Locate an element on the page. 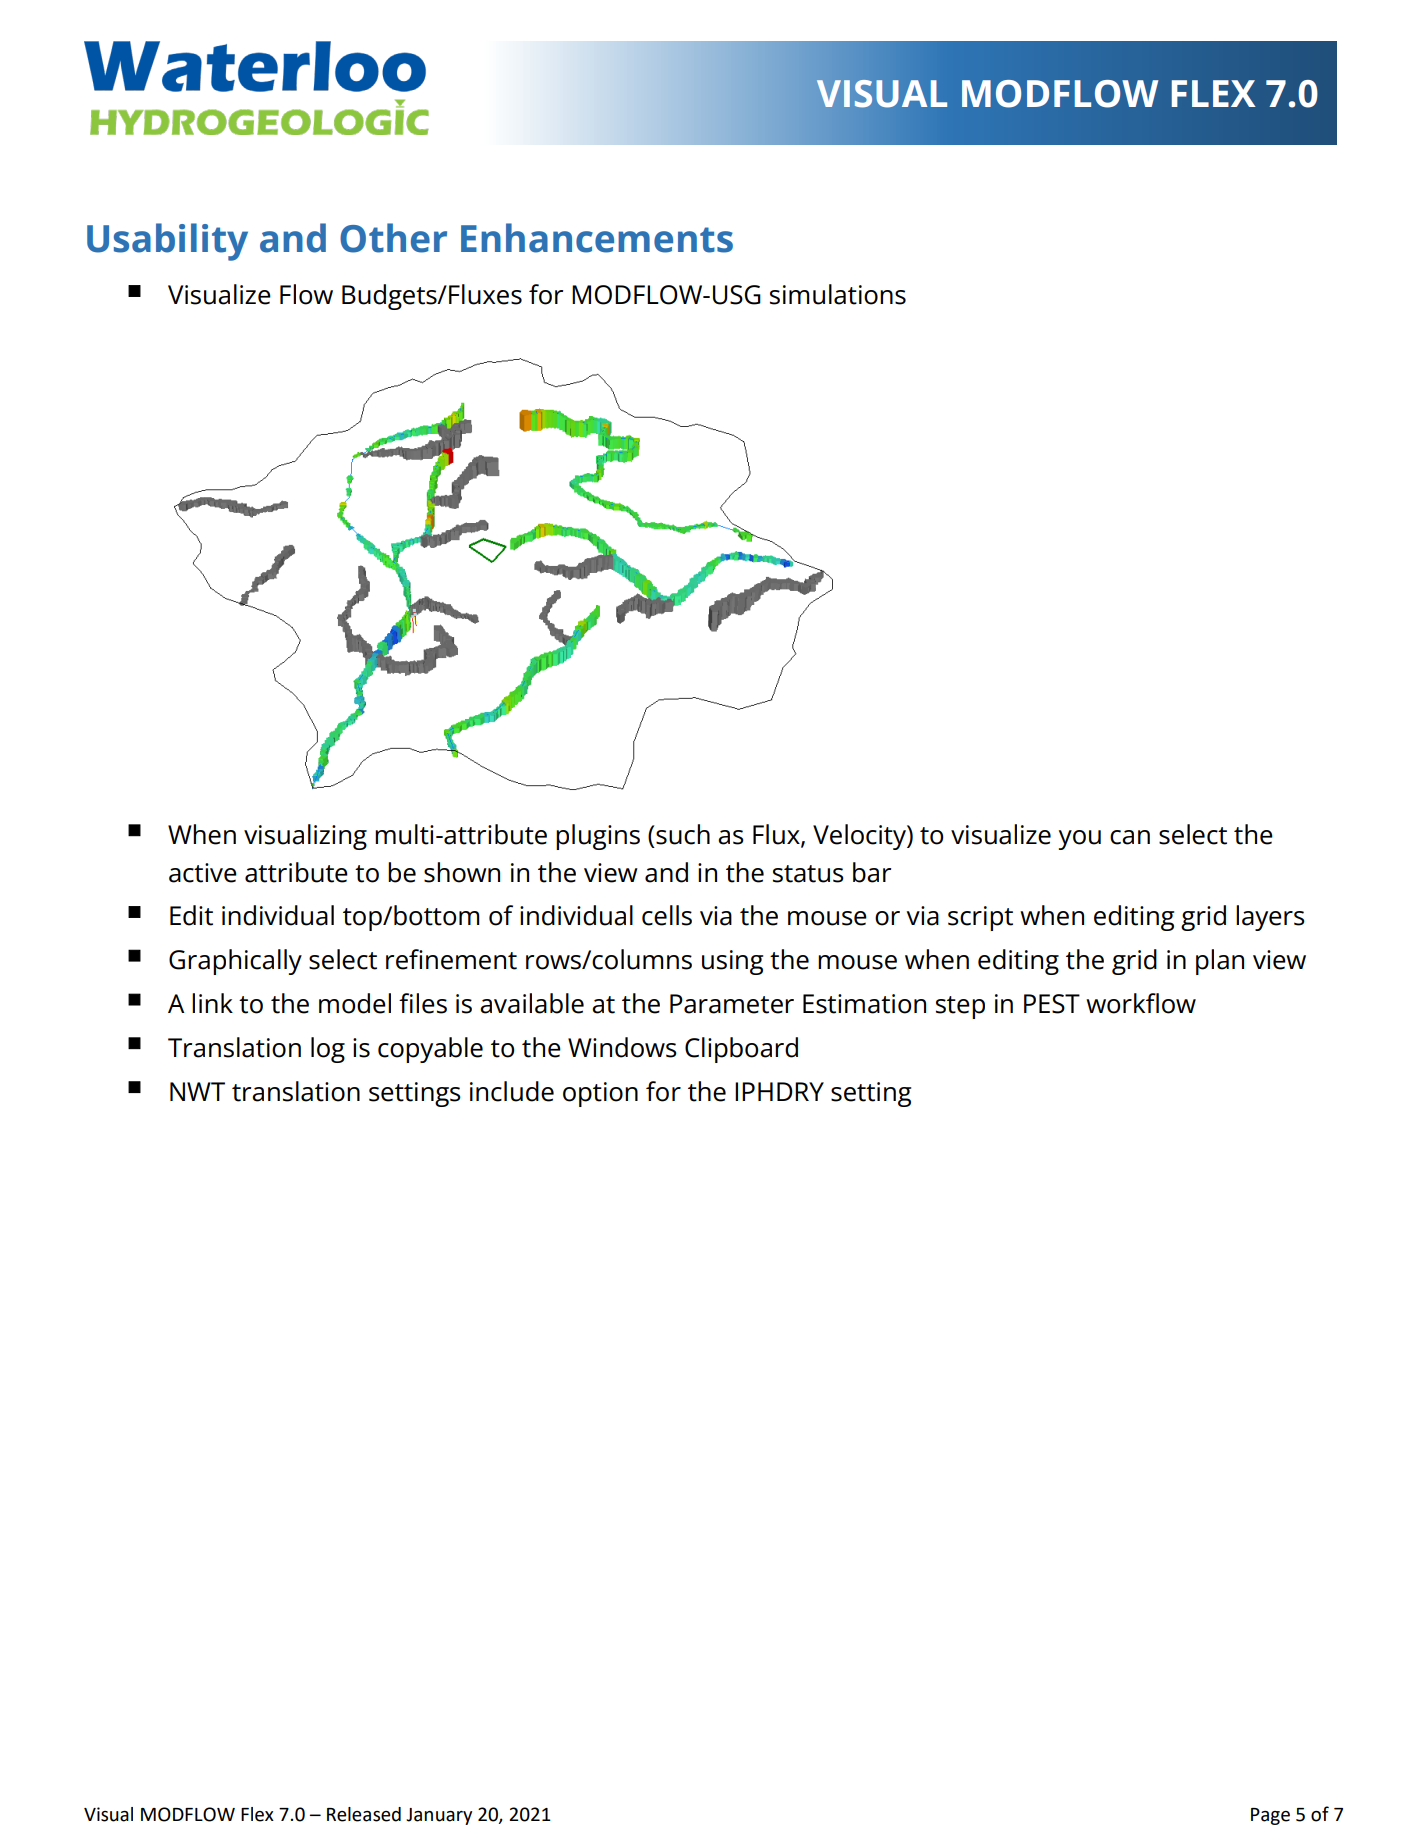  simulations is located at coordinates (838, 294).
